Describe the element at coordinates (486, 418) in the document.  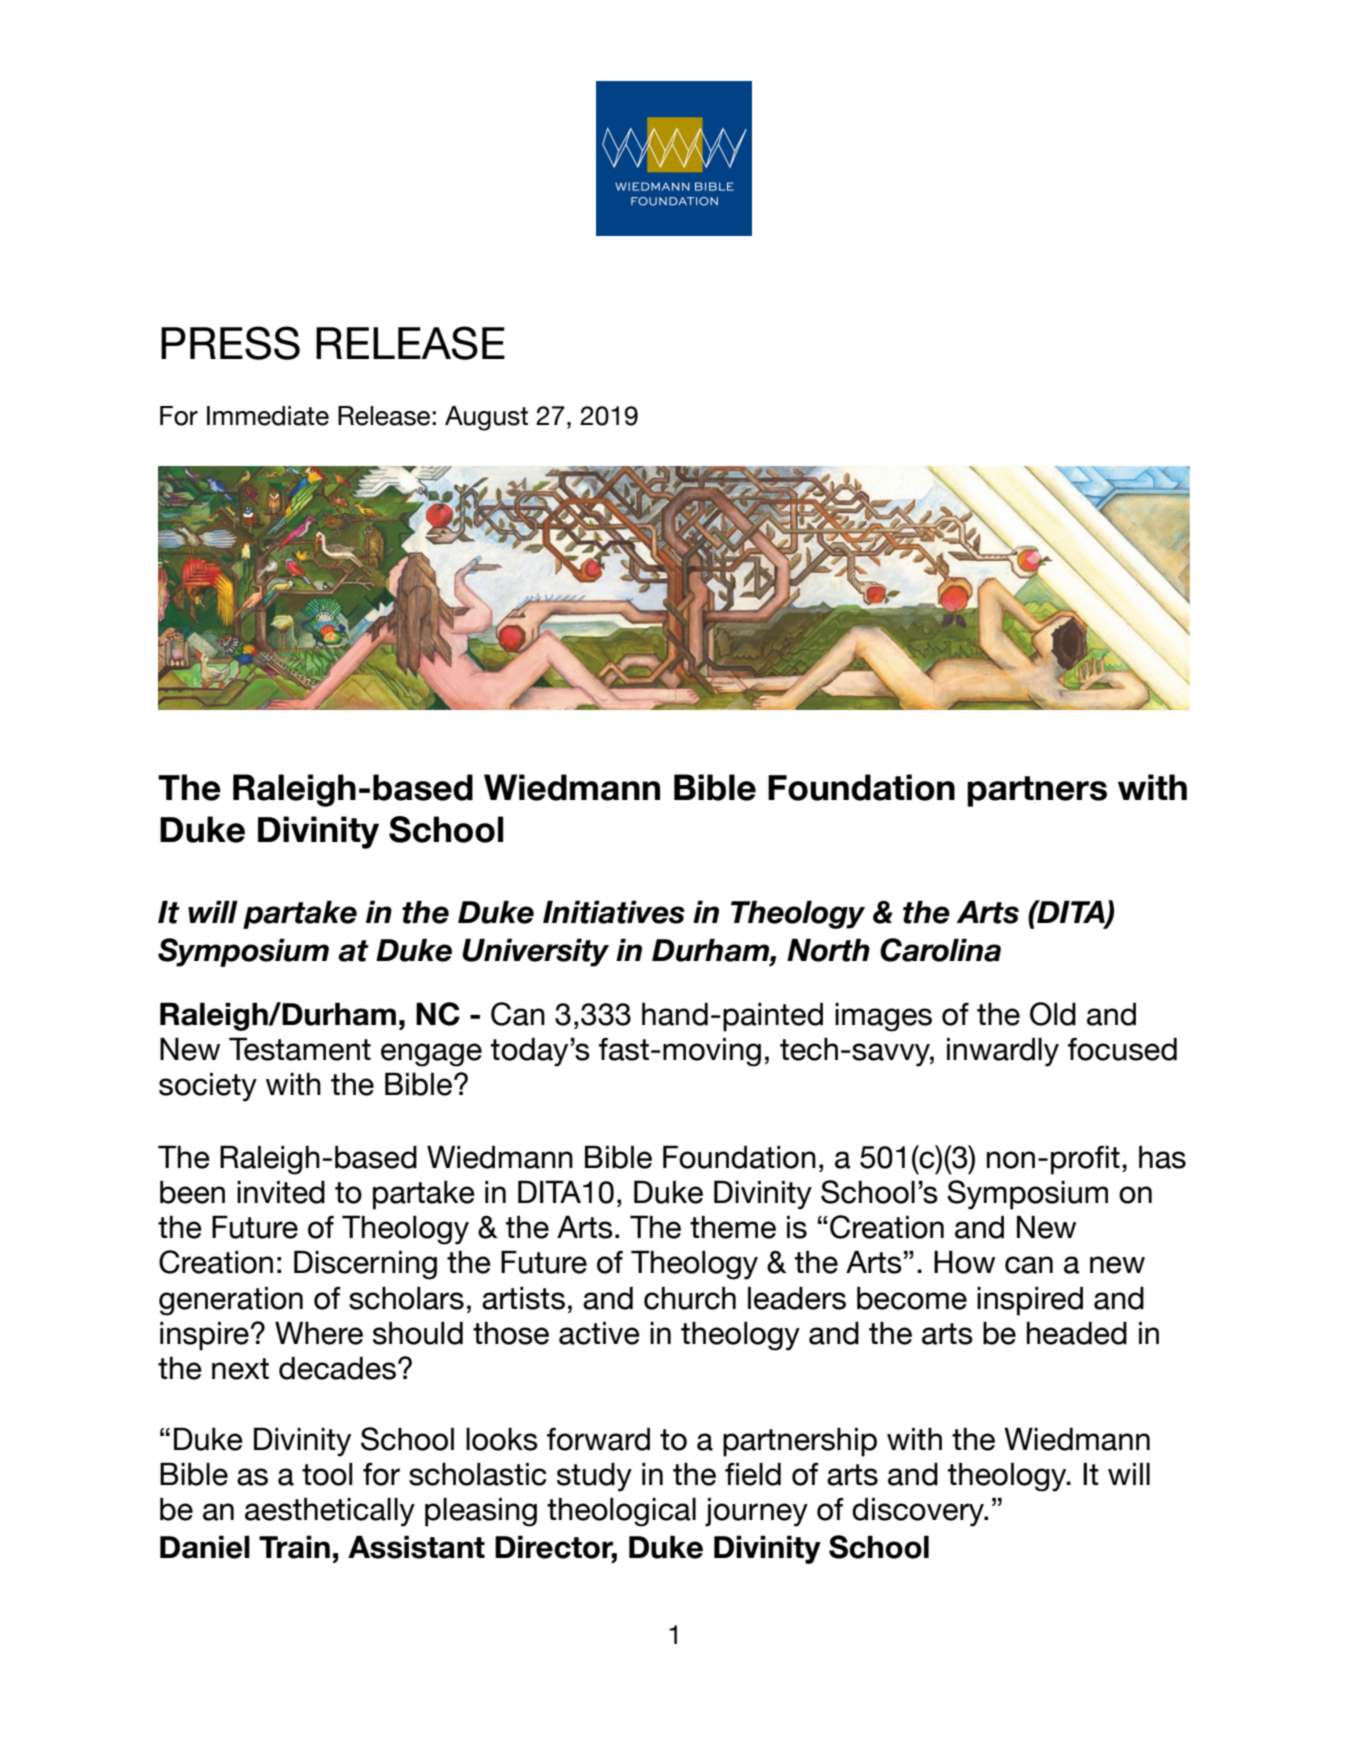
I see `August` at that location.
